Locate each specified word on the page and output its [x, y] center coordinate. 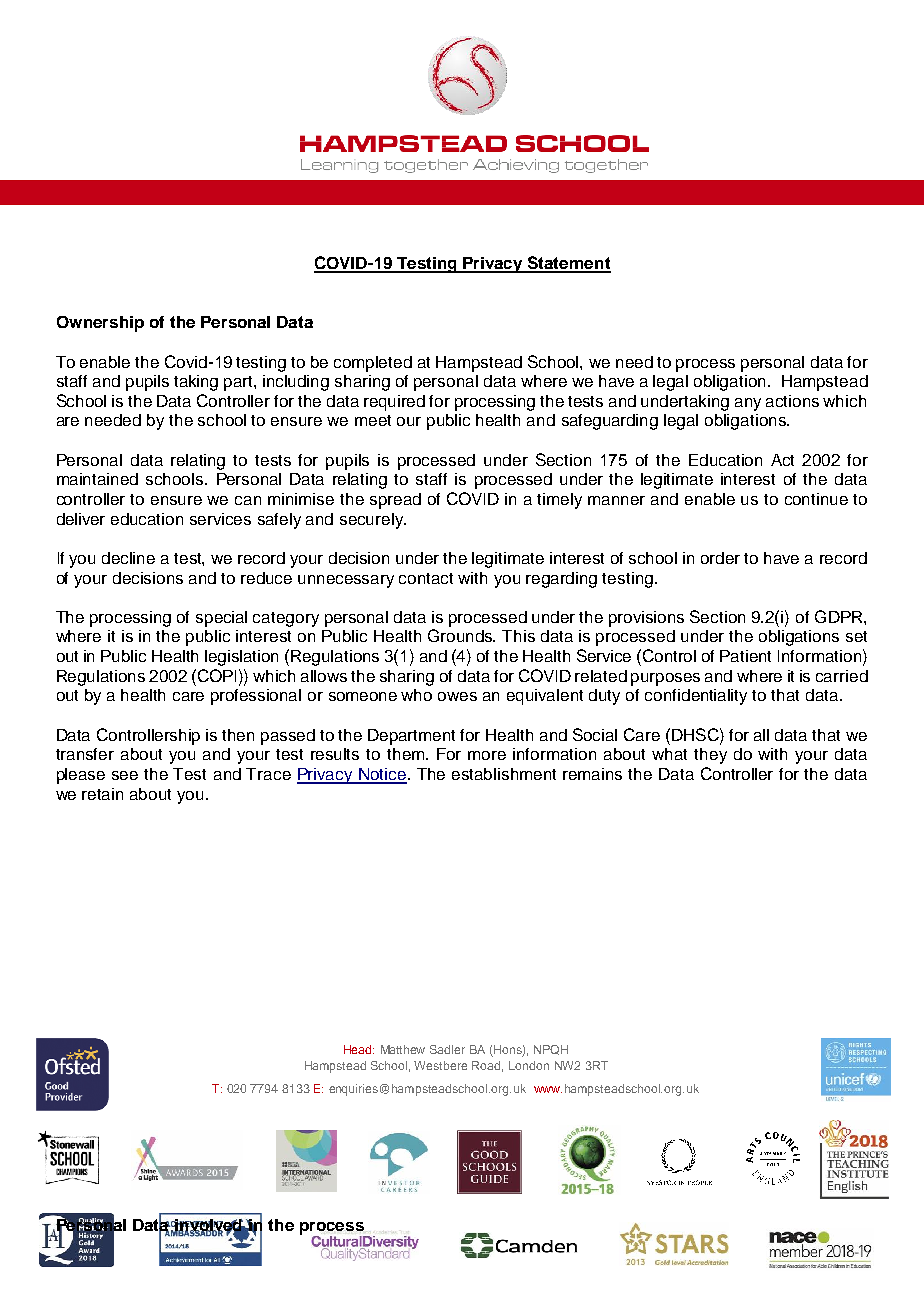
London [529, 1065]
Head [359, 1049]
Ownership [100, 324]
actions [792, 401]
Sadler [447, 1049]
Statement [568, 264]
